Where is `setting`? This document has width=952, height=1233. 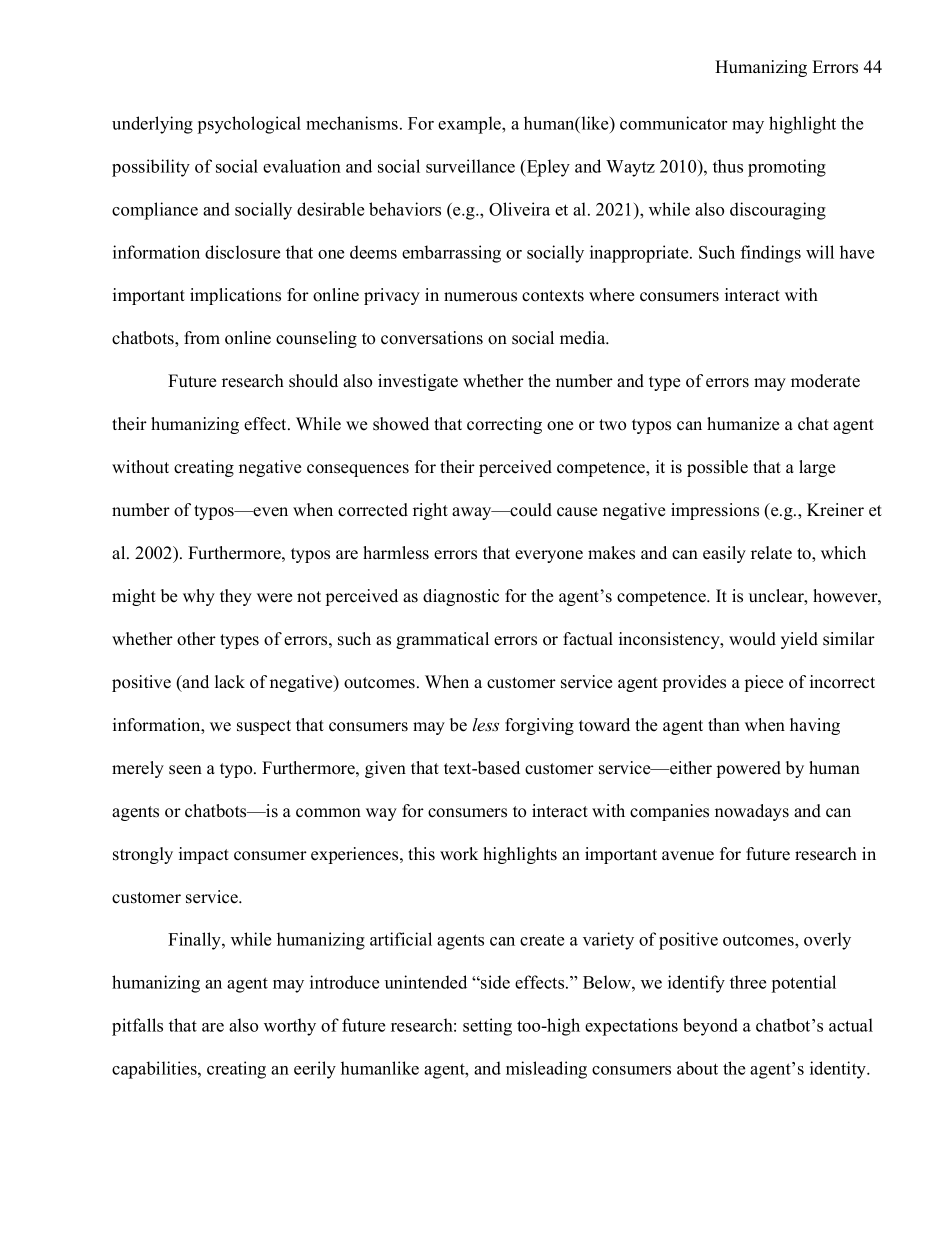 setting is located at coordinates (487, 1027).
